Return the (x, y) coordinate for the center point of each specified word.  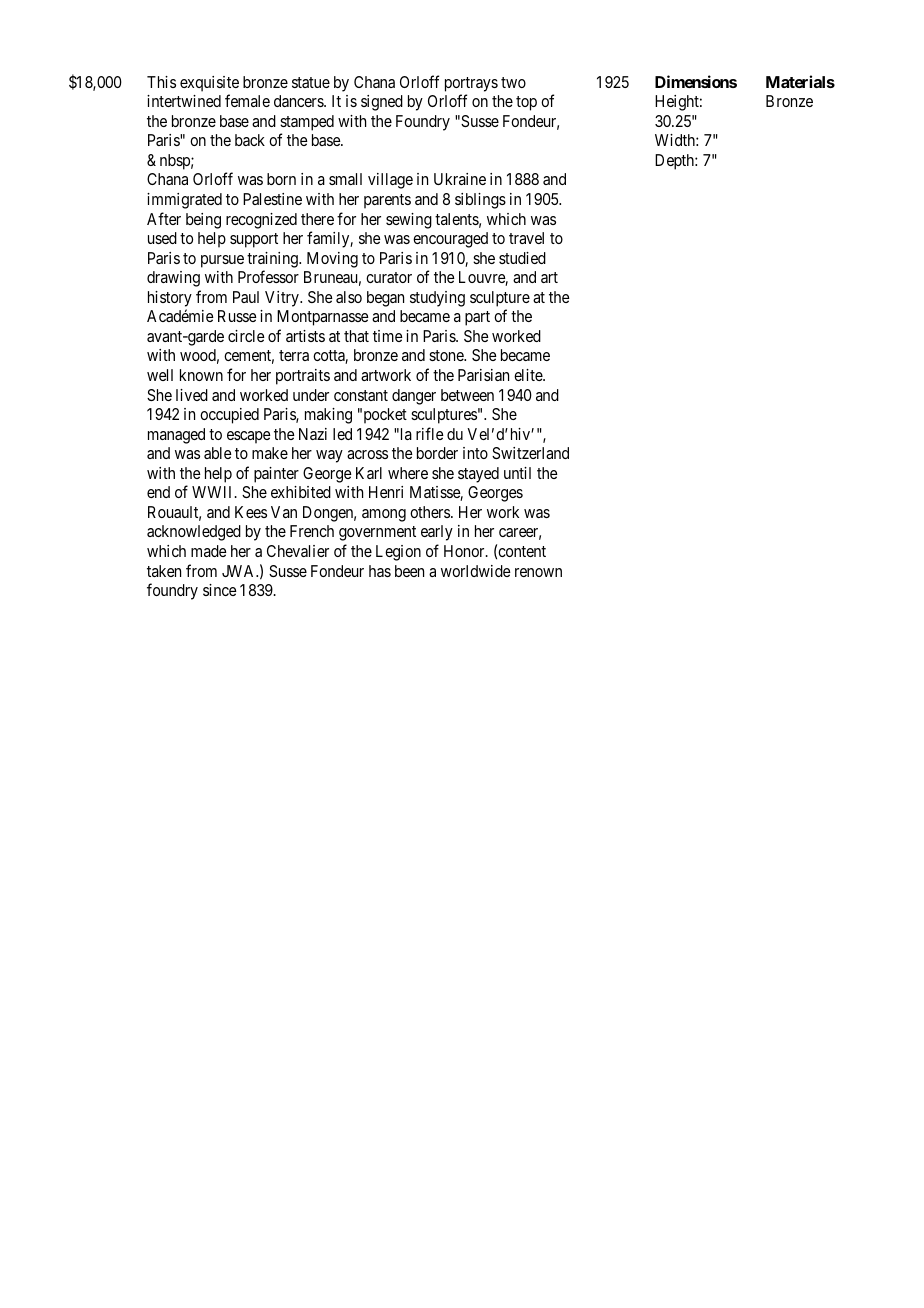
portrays (471, 84)
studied (522, 258)
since (220, 590)
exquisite (209, 84)
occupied (229, 416)
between (467, 395)
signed (382, 103)
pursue (222, 261)
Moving (332, 260)
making (328, 416)
